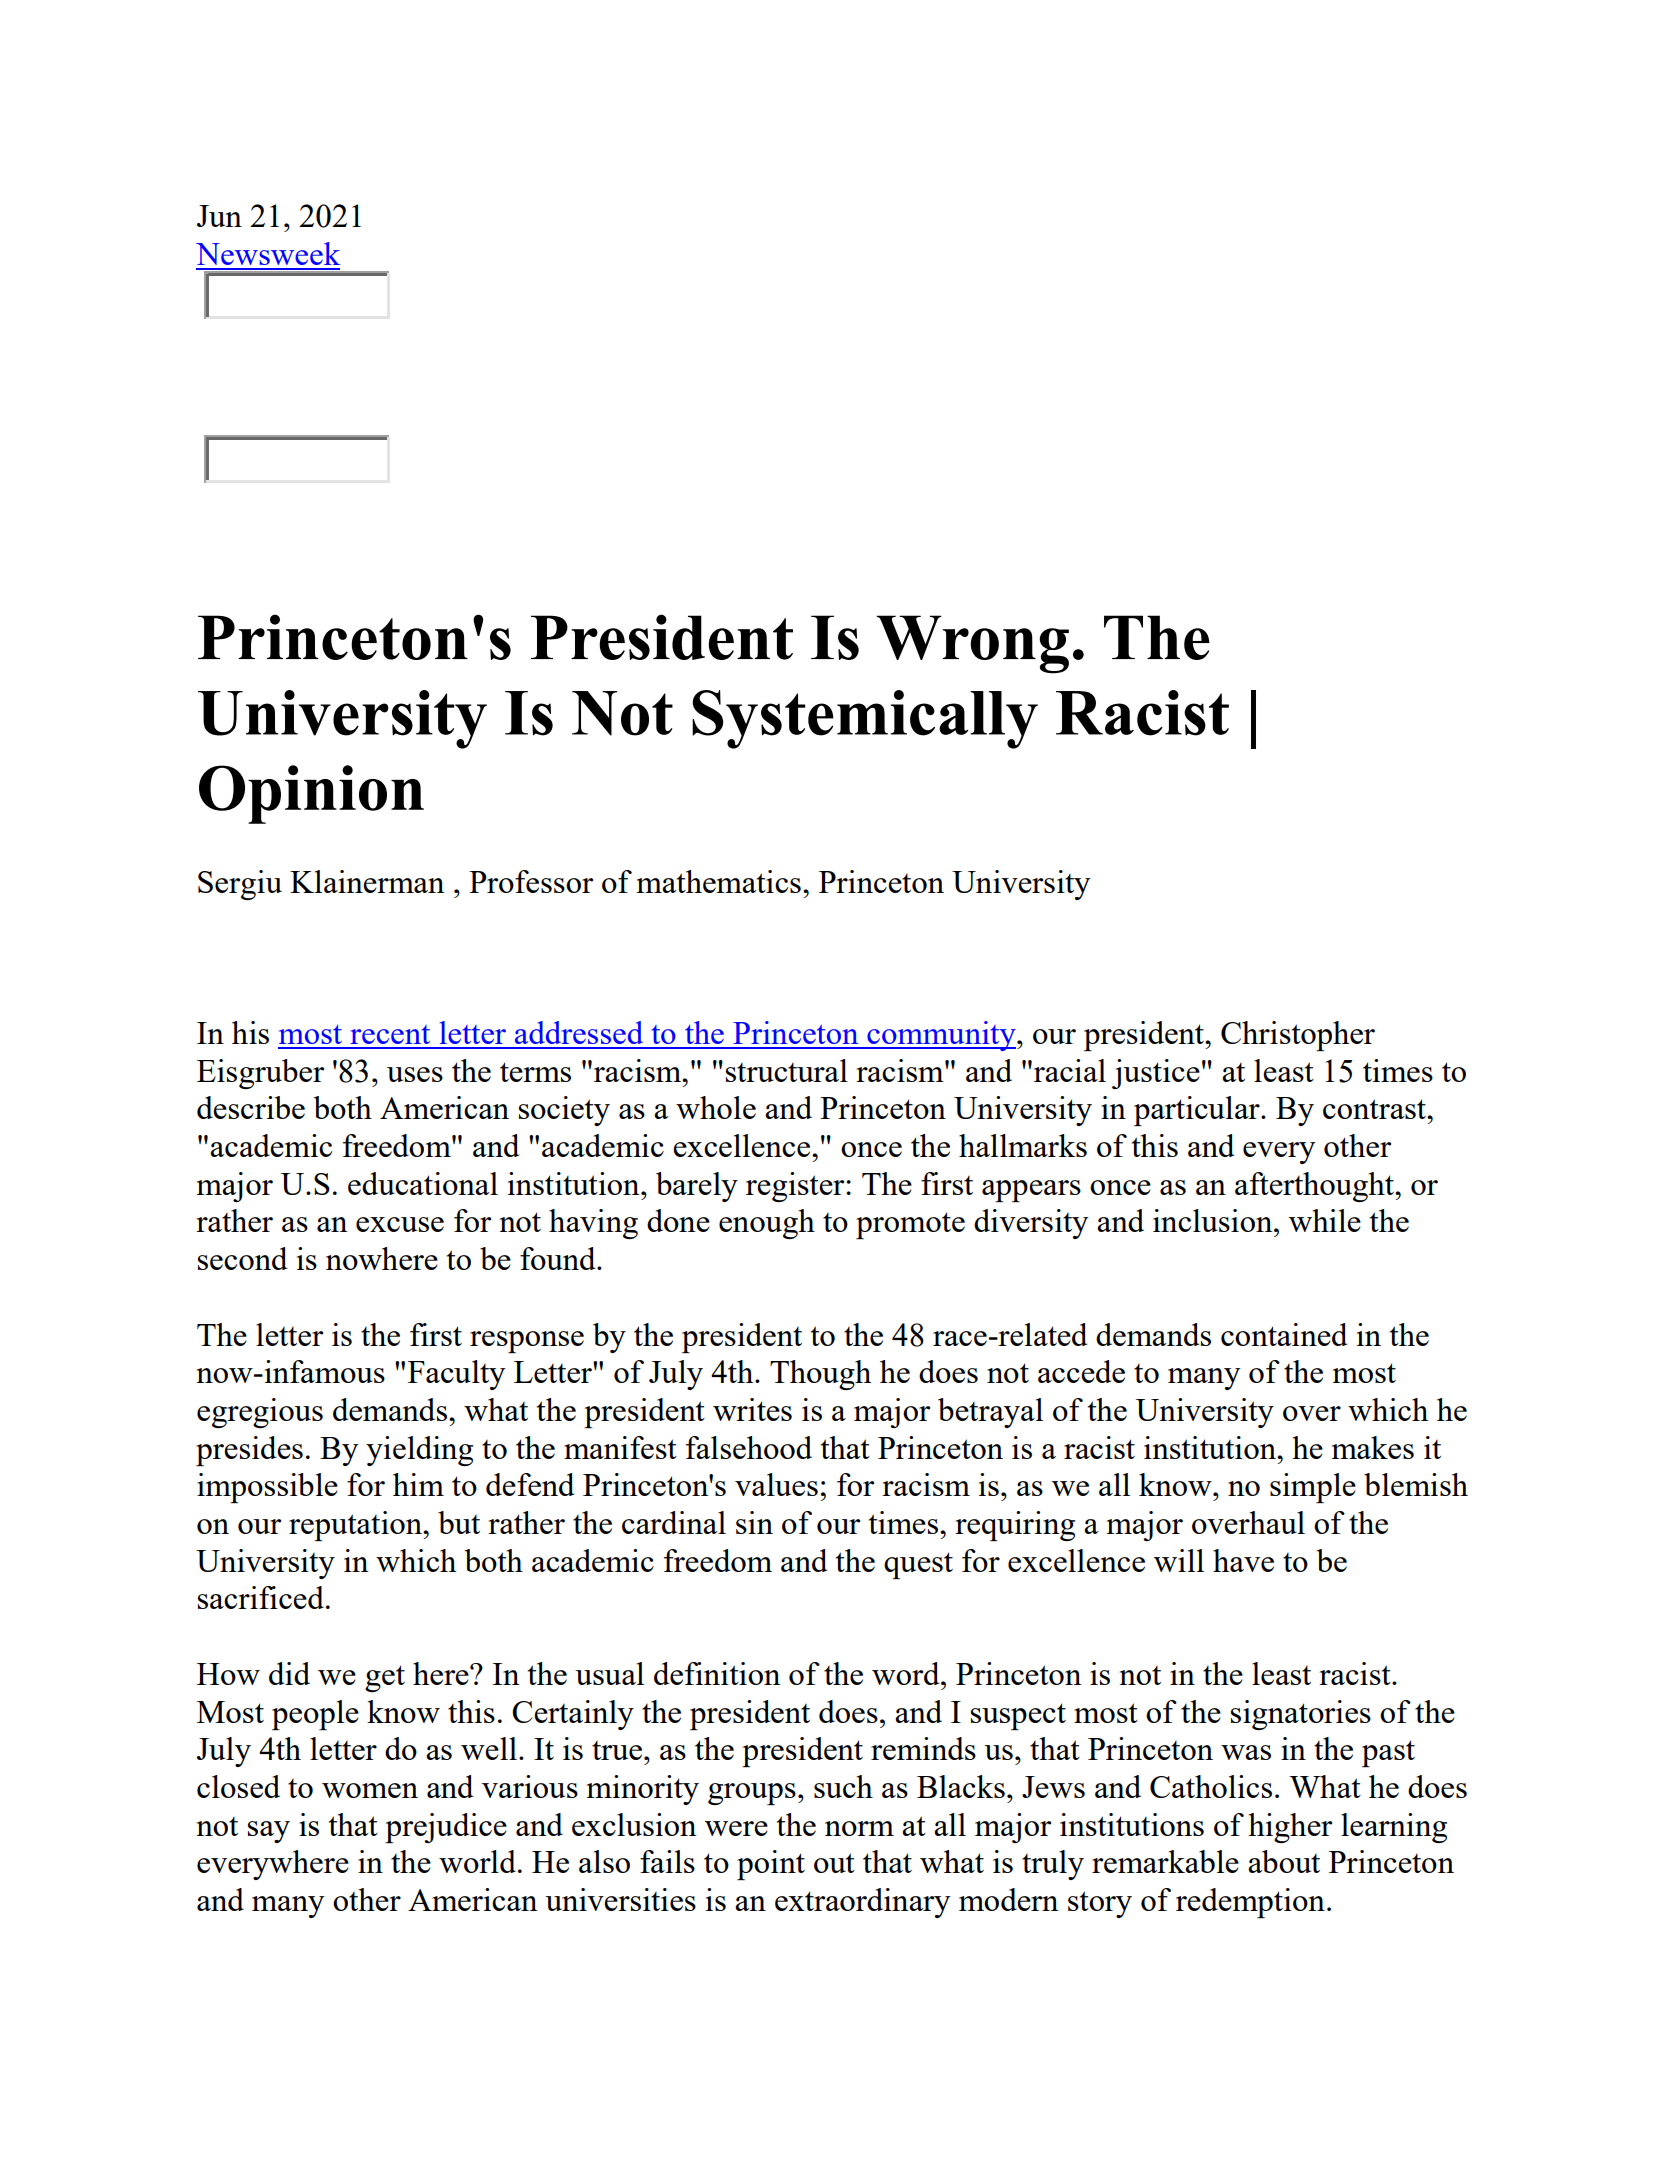 The width and height of the image is (1670, 2161). Describe the element at coordinates (973, 644) in the image. I see `Wrong` at that location.
